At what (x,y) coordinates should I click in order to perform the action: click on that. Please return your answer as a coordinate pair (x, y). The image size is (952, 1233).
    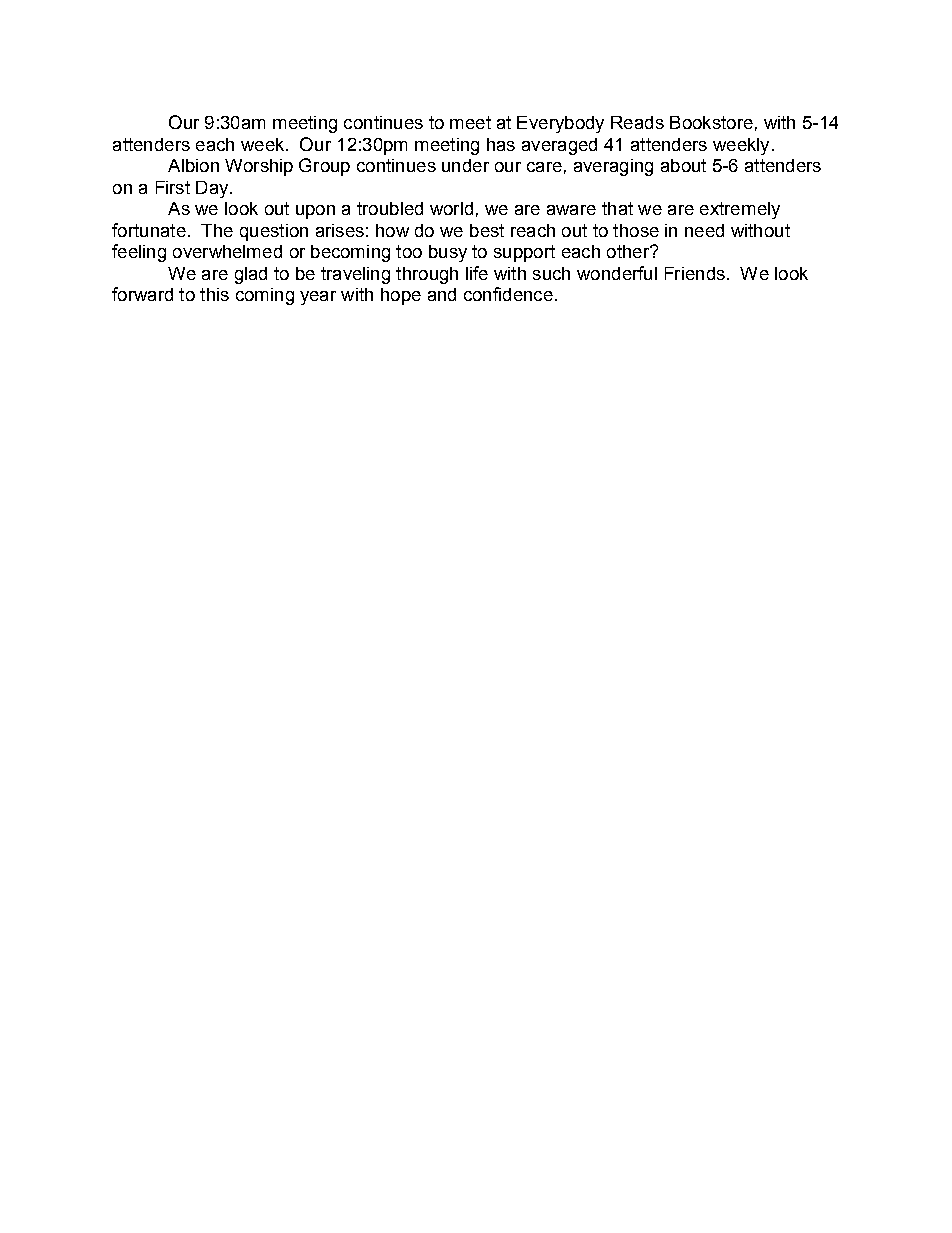
    Looking at the image, I should click on (617, 208).
